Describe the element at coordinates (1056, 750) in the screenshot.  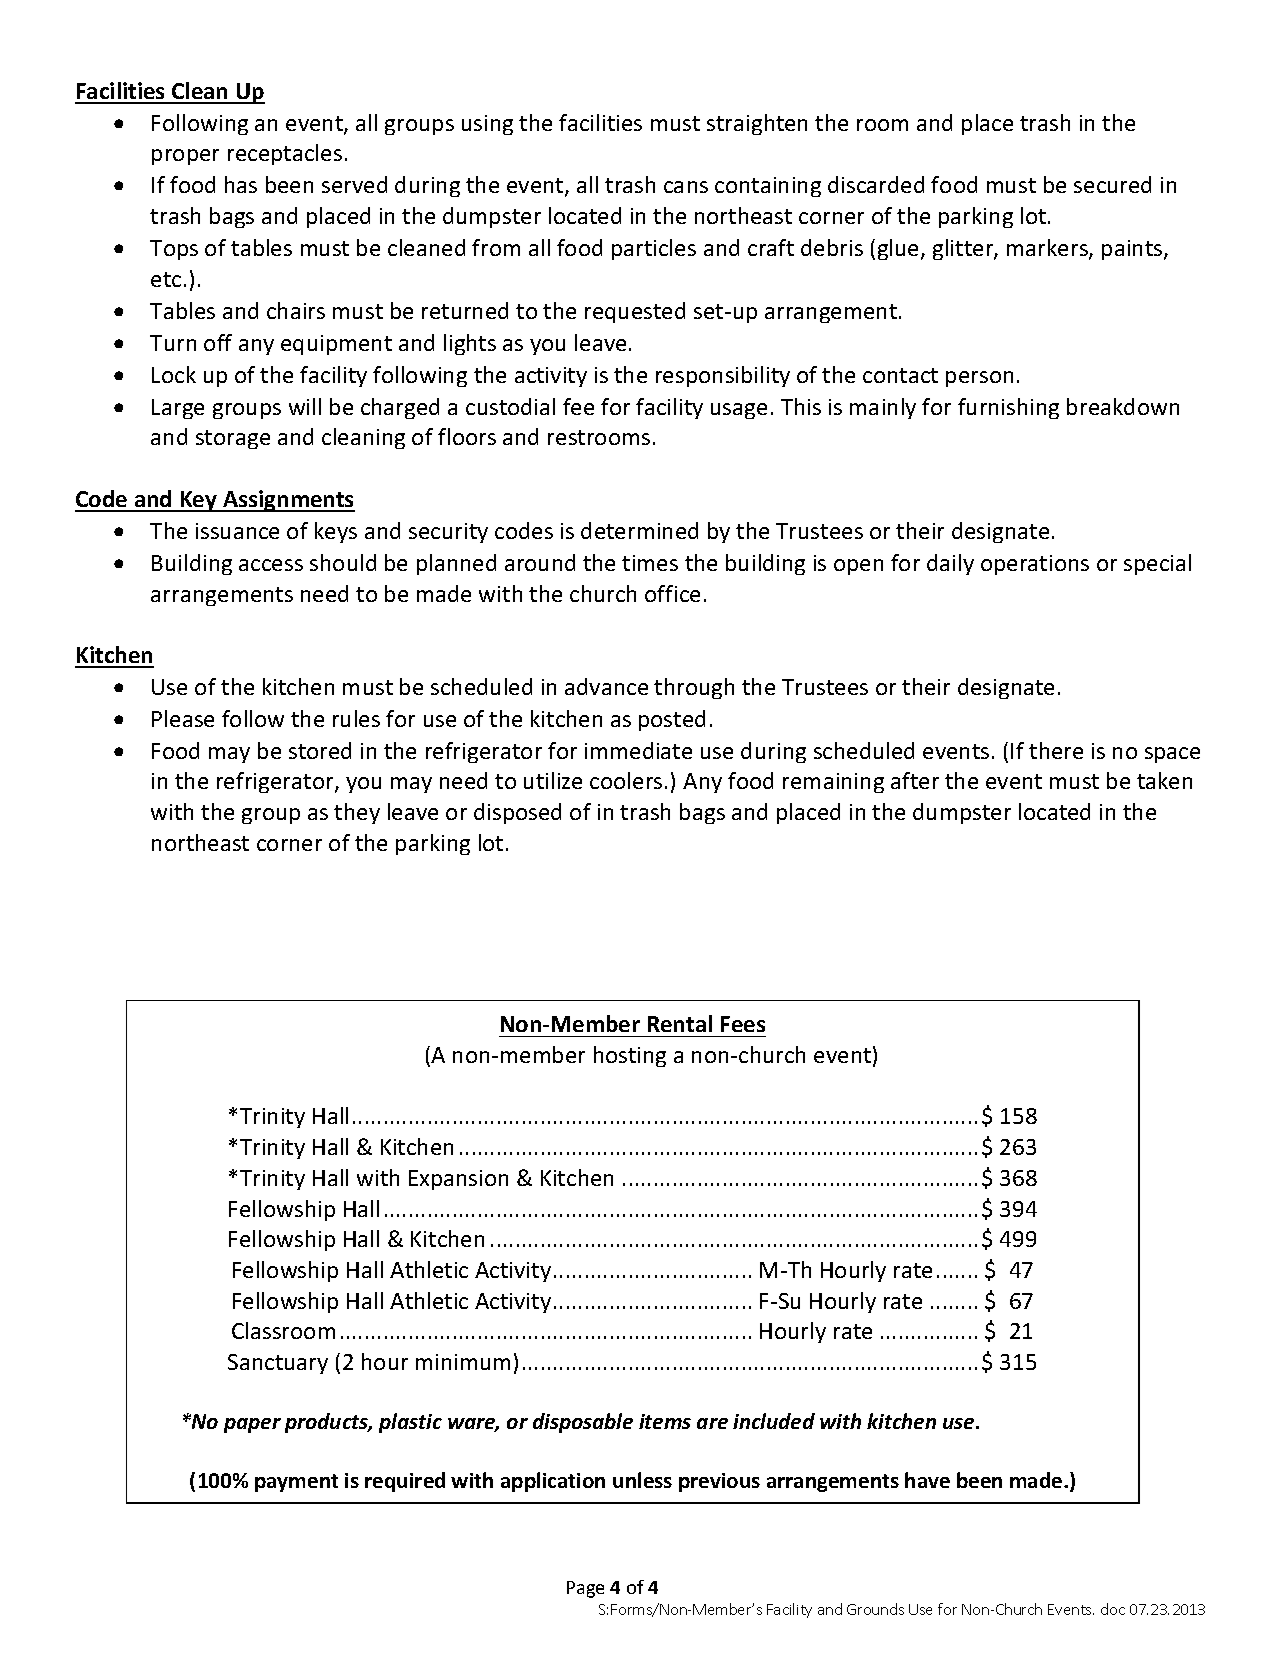
I see `there` at that location.
